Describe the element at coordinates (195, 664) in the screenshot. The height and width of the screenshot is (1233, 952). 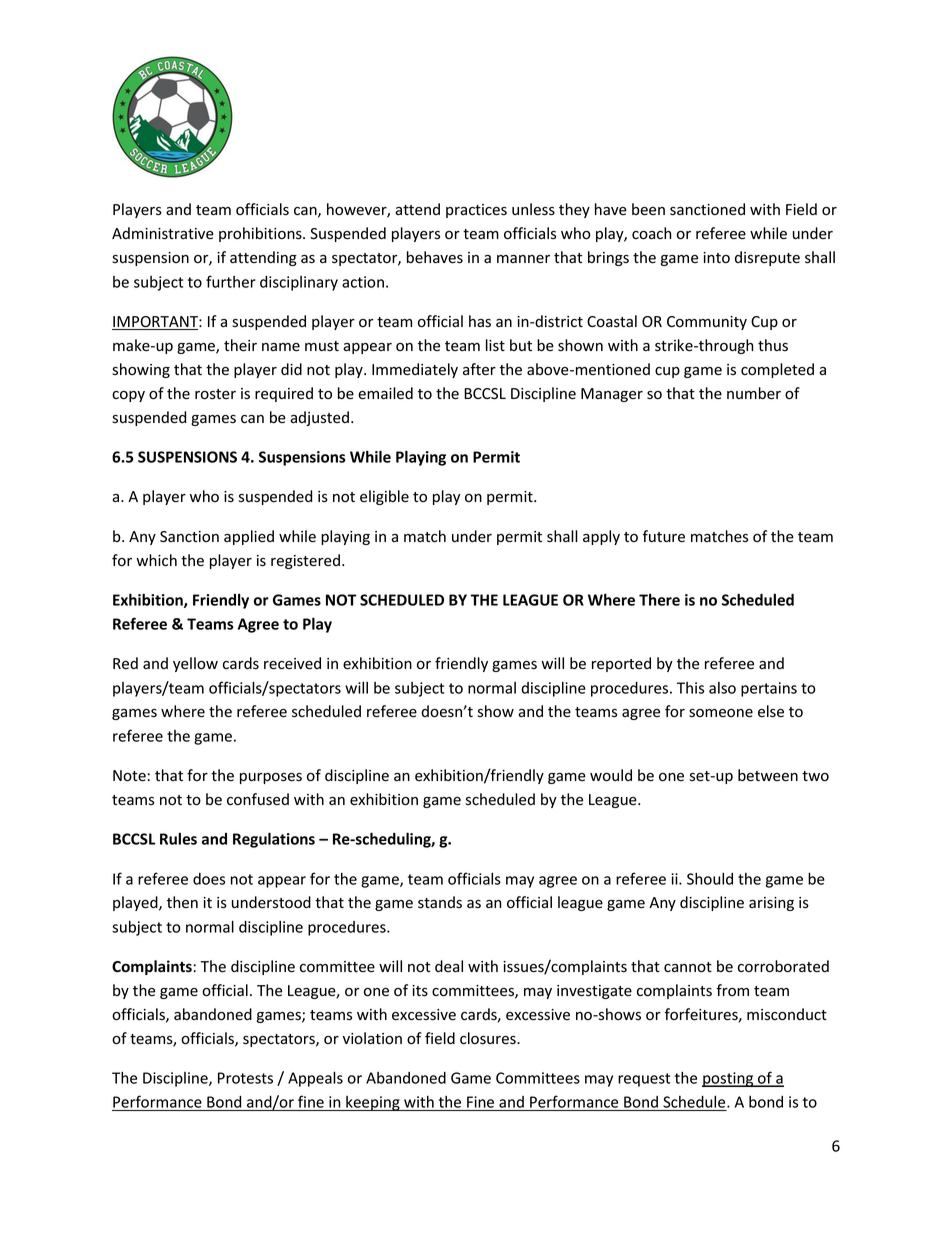
I see `yellow` at that location.
